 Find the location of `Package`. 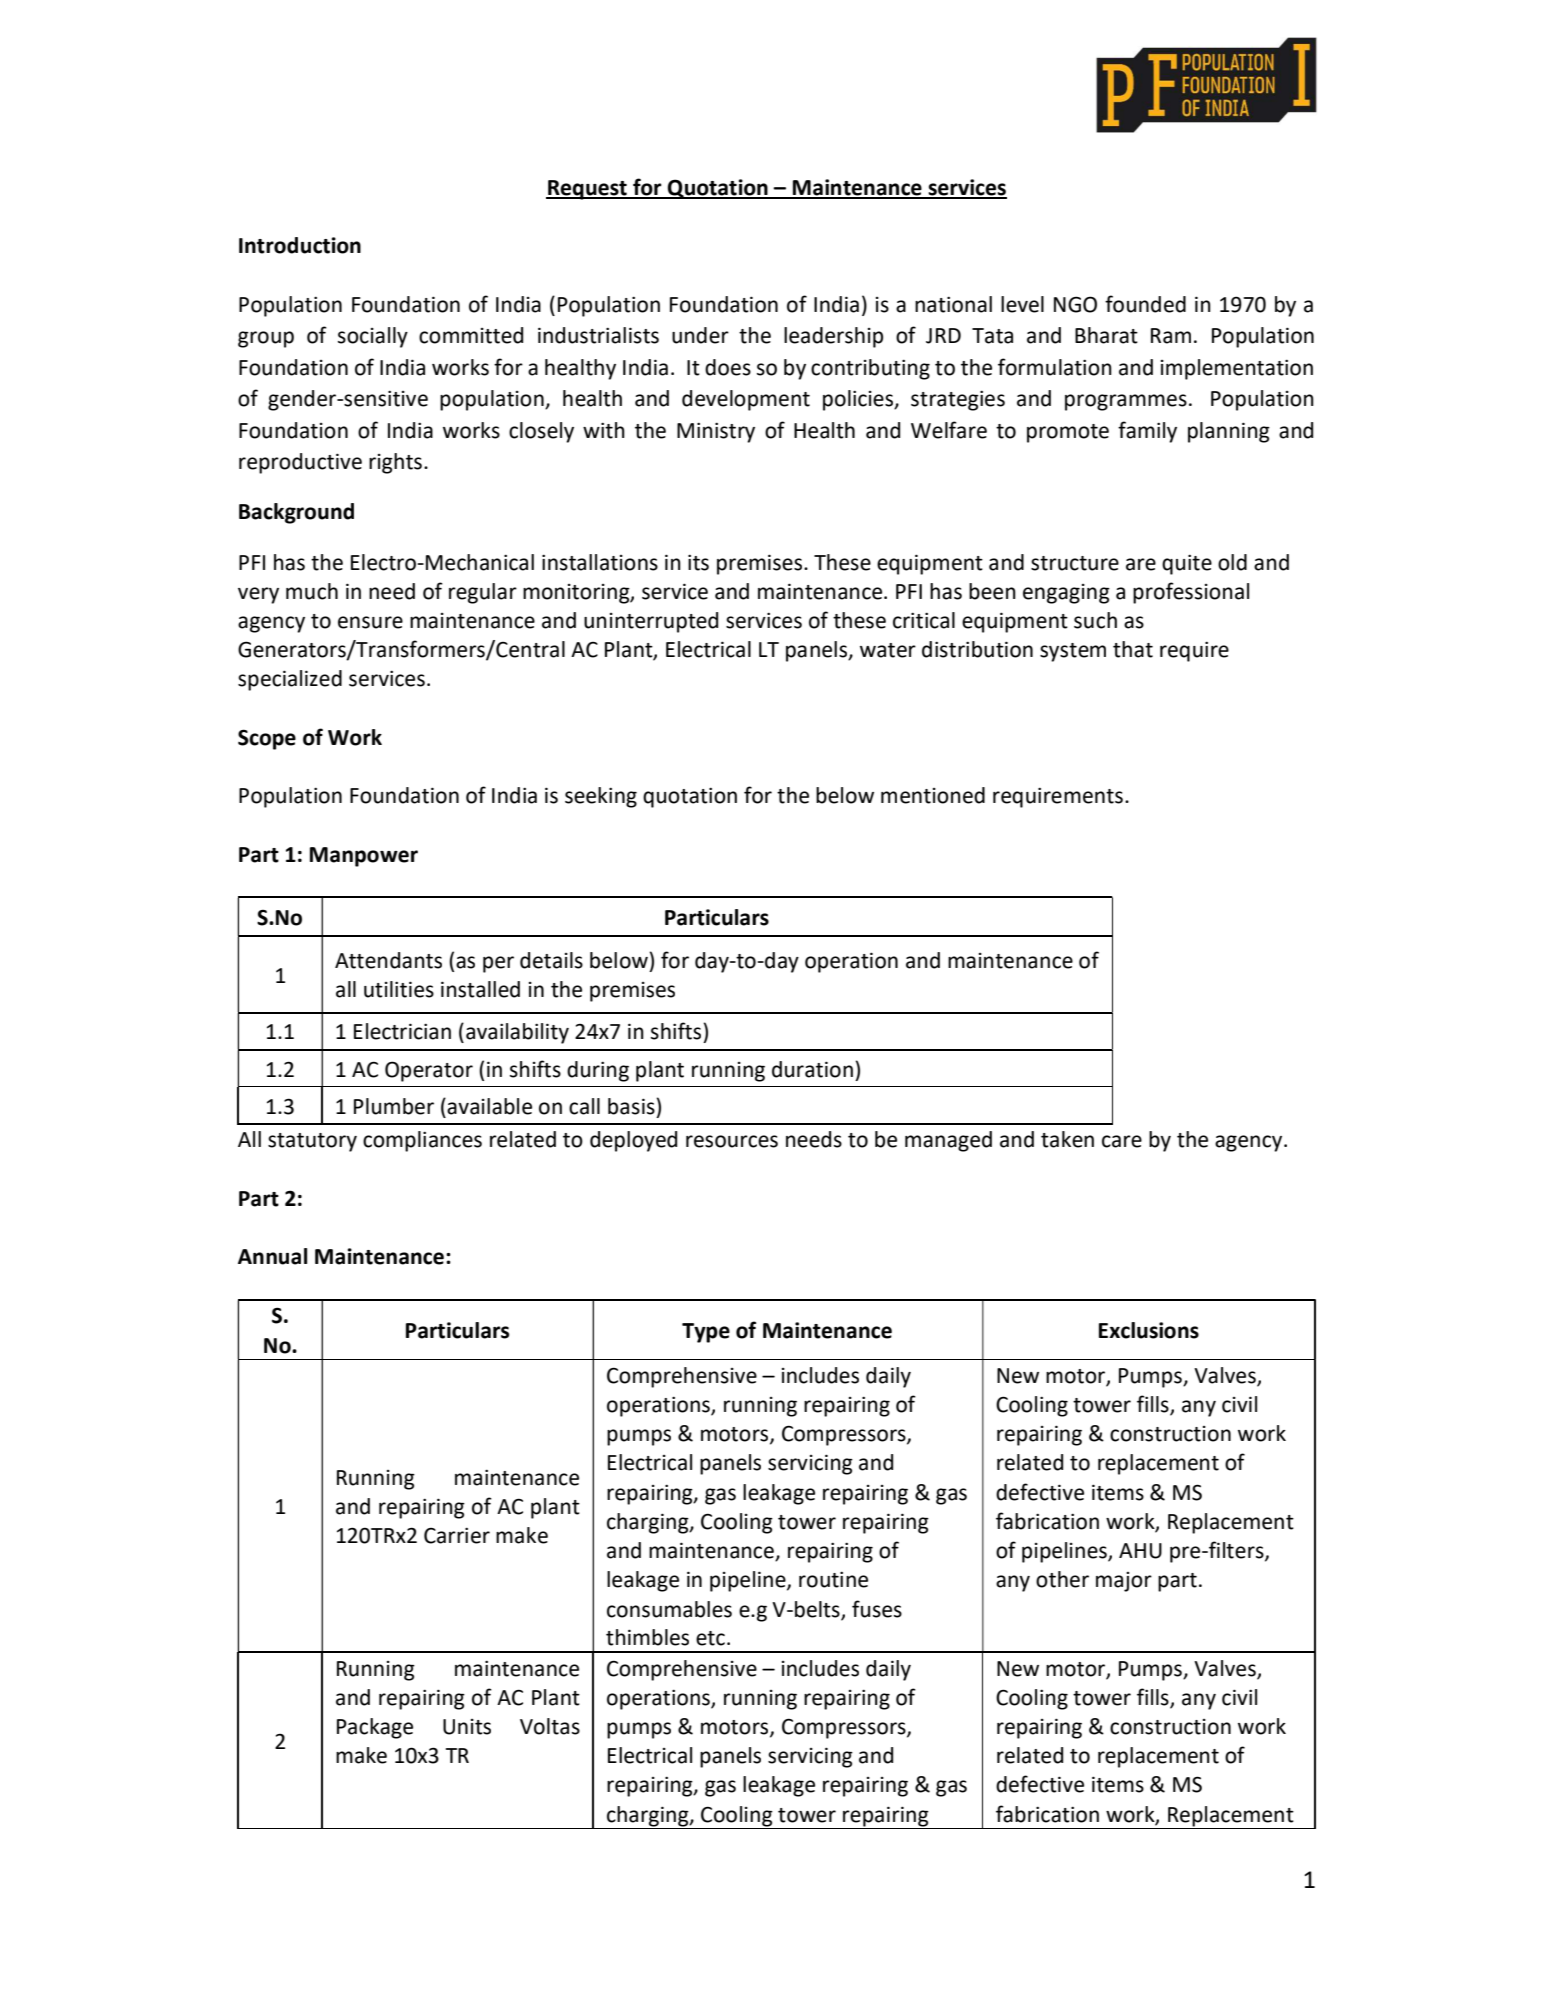

Package is located at coordinates (375, 1728).
